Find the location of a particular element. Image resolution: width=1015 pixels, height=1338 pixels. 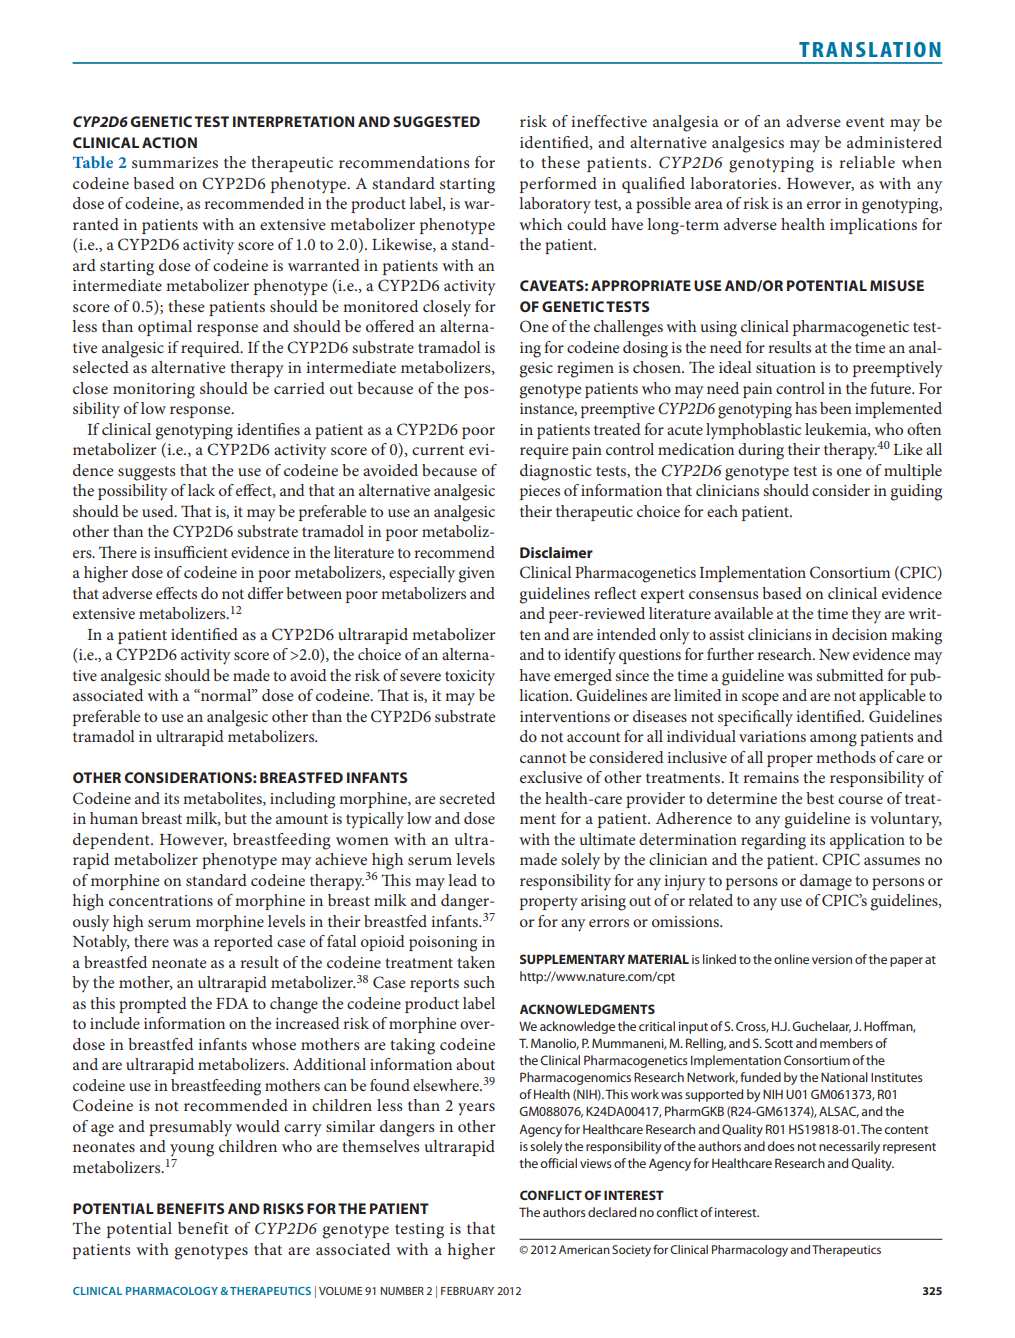

event is located at coordinates (865, 122).
